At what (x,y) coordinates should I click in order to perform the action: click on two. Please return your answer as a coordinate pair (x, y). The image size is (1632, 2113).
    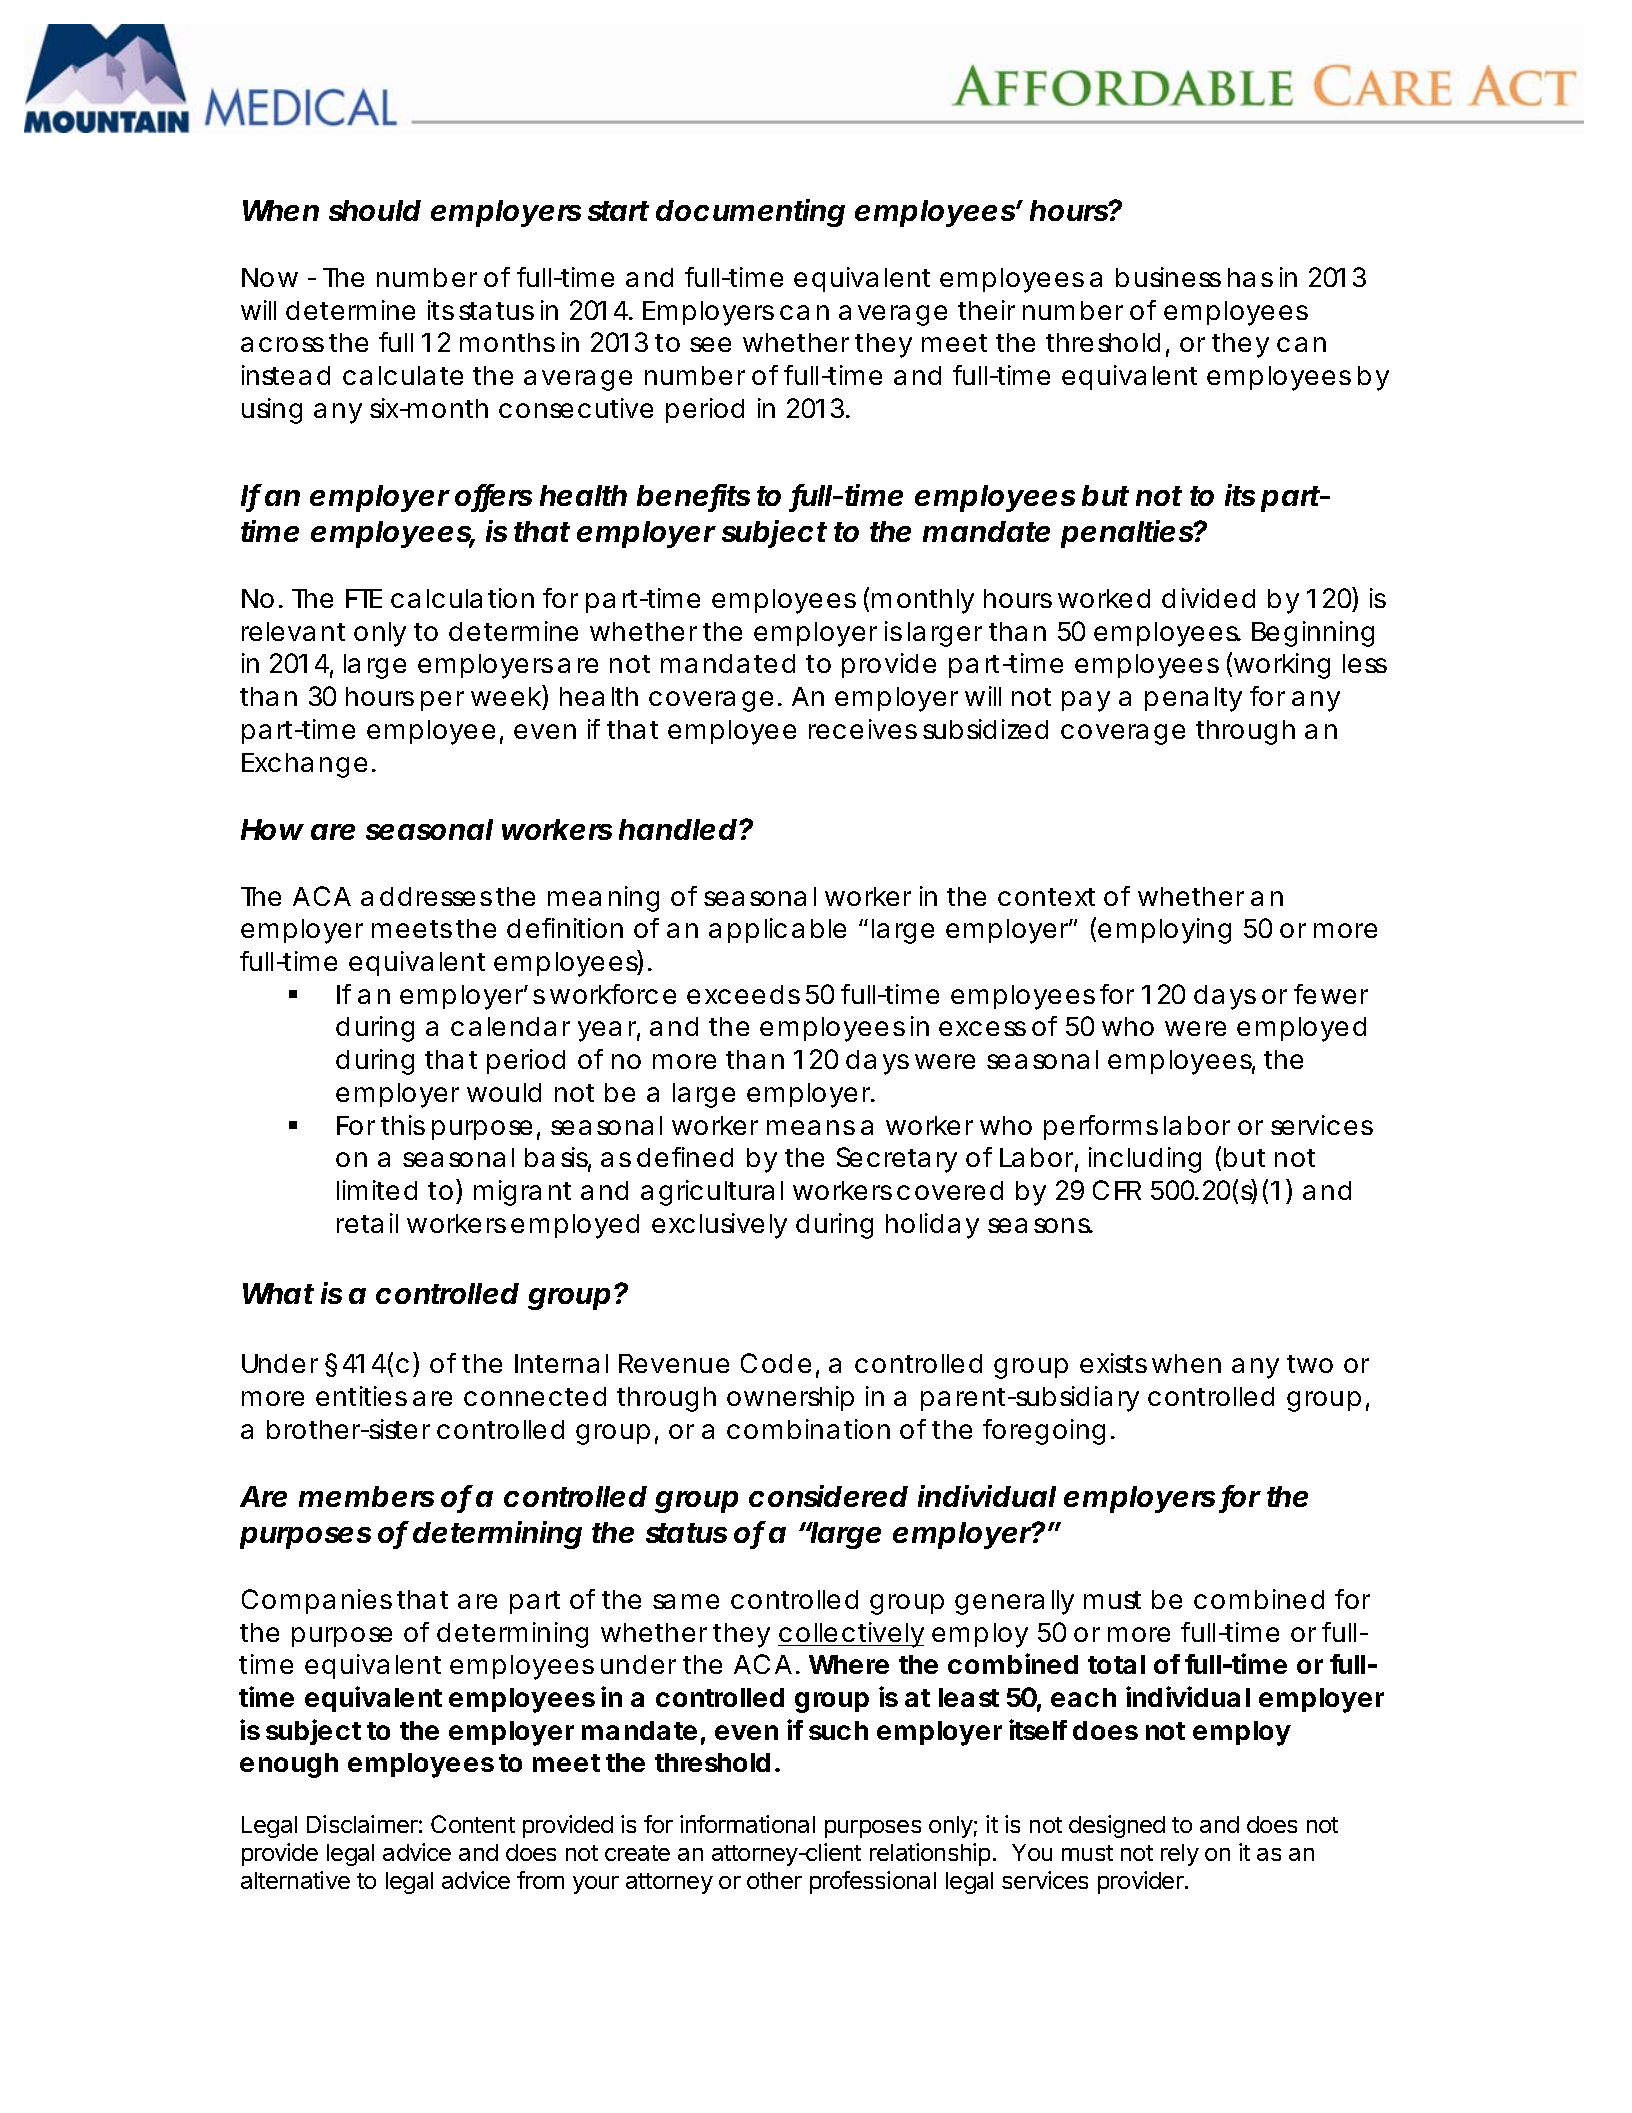
    Looking at the image, I should click on (1310, 1364).
